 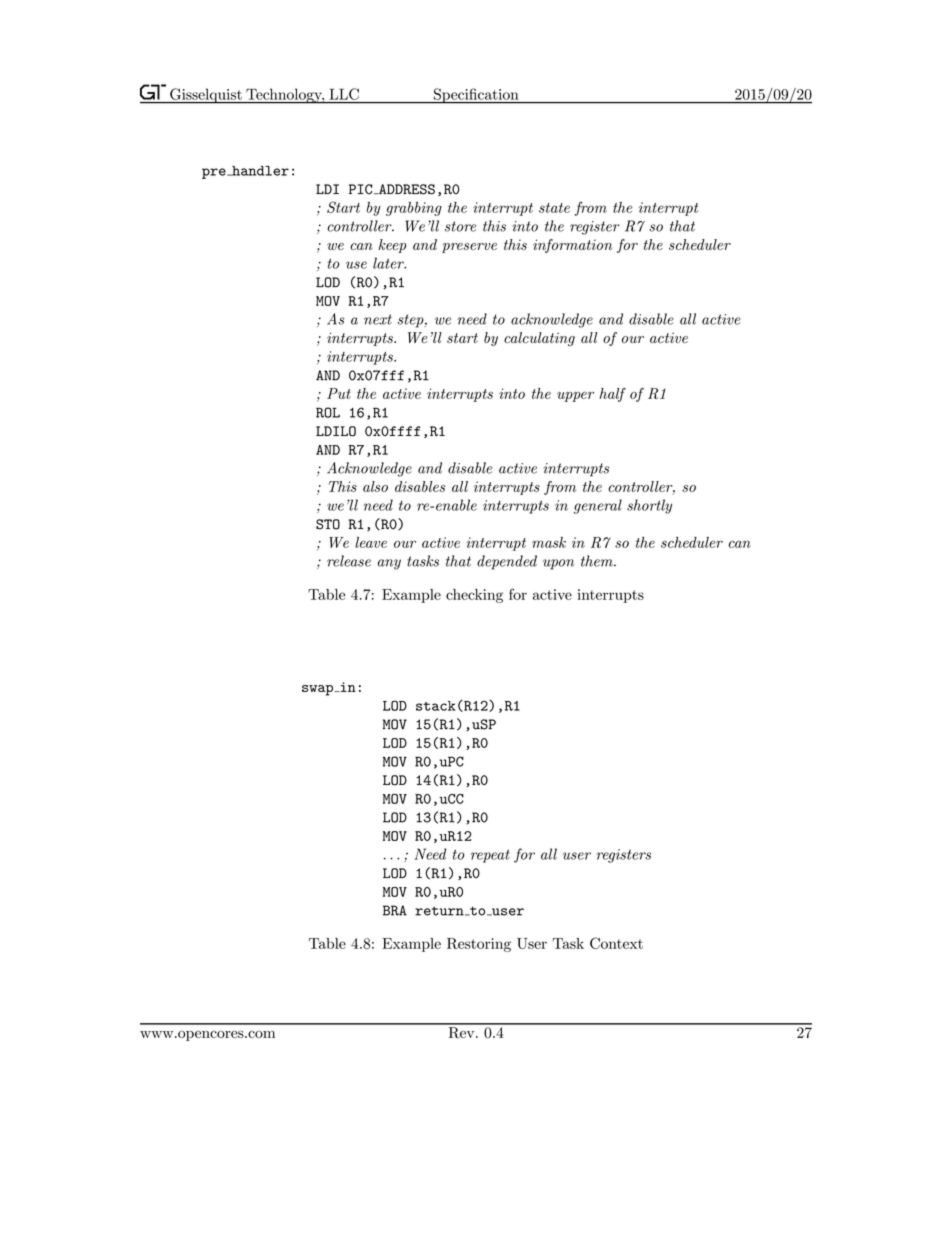 What do you see at coordinates (319, 690) in the screenshot?
I see `swap` at bounding box center [319, 690].
